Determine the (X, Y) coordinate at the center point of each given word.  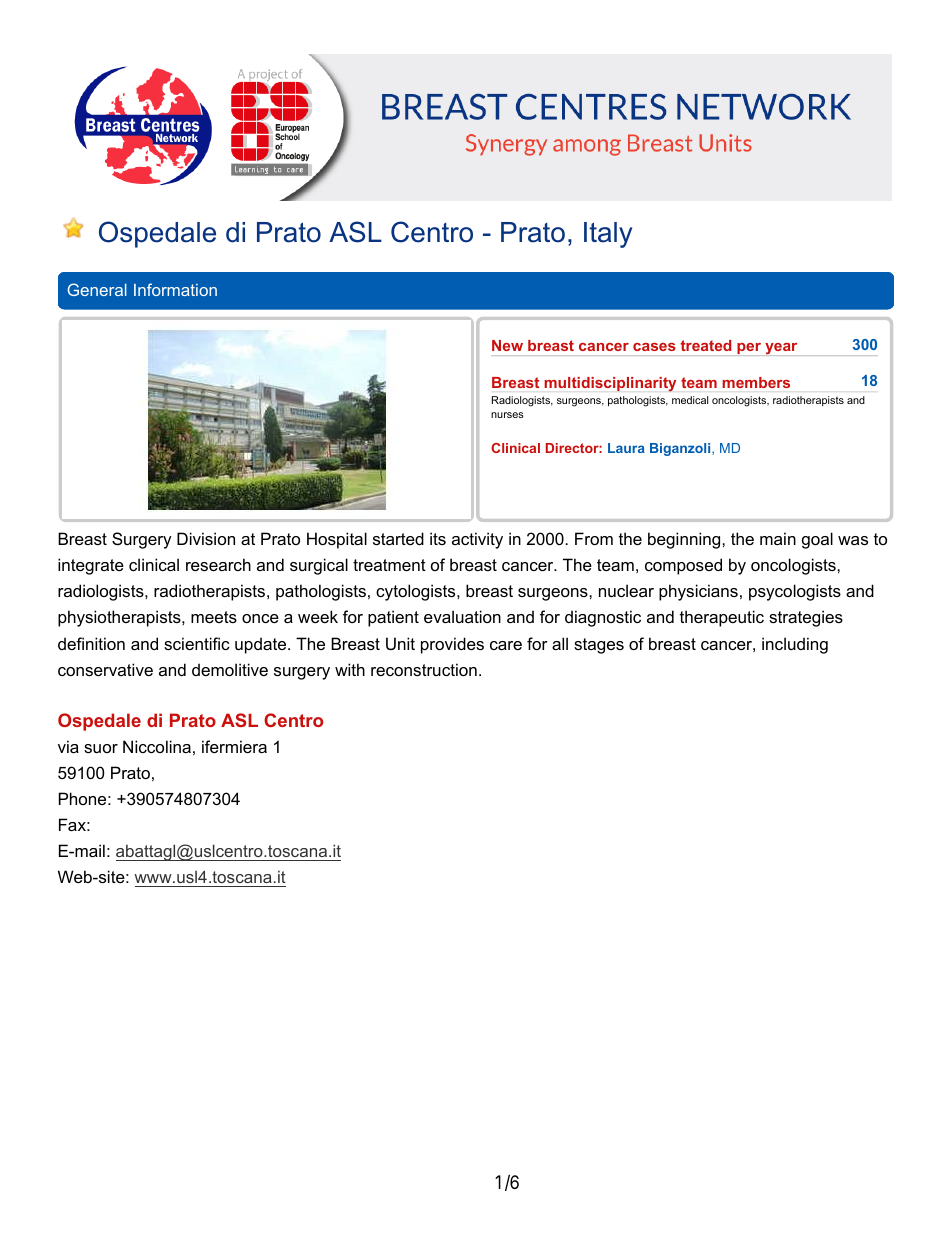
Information (175, 289)
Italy (608, 235)
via (68, 746)
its (438, 538)
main (778, 538)
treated (706, 345)
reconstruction (424, 669)
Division (206, 538)
